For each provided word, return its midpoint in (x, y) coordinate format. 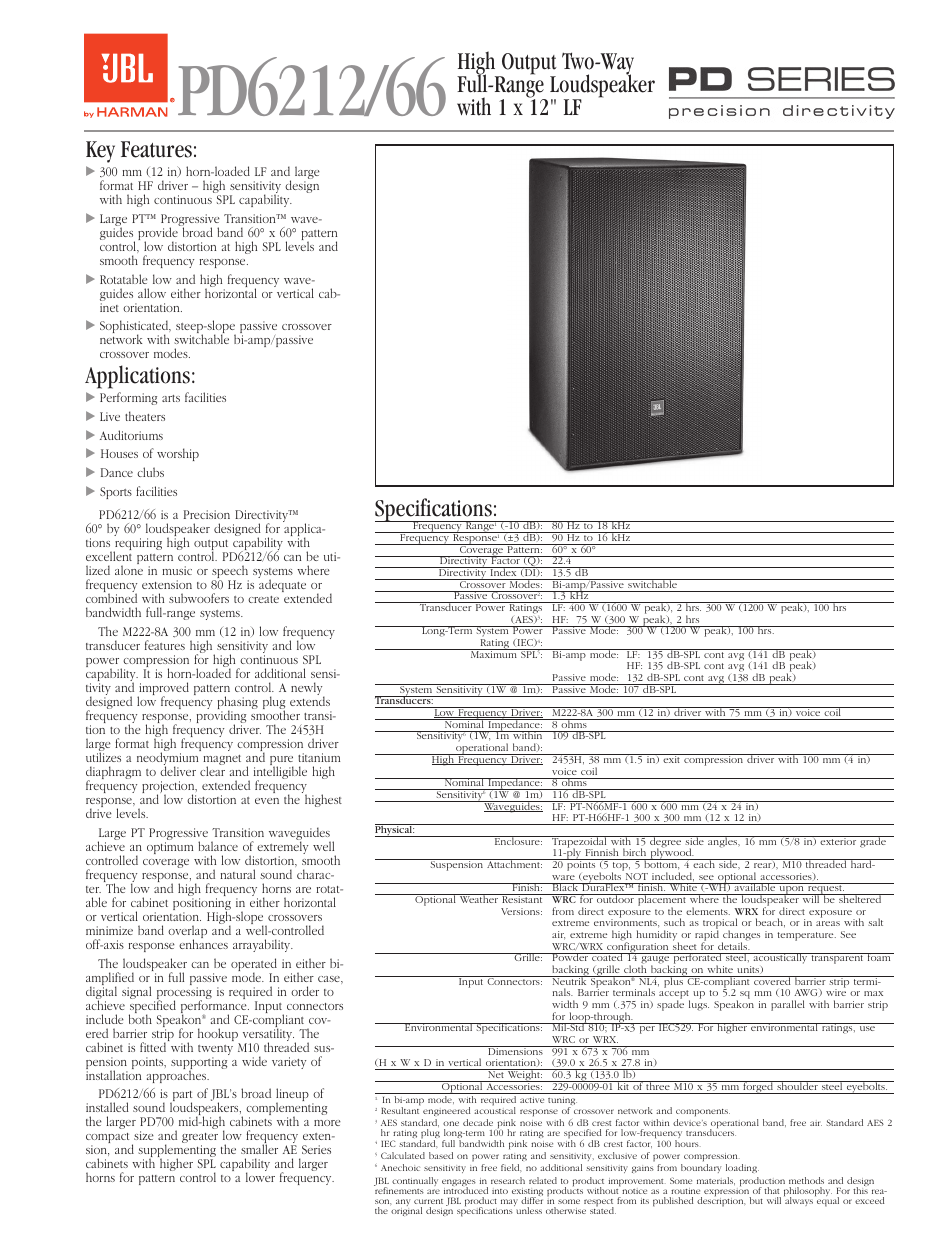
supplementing (177, 1152)
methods (806, 1180)
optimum (170, 848)
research (508, 1180)
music (177, 570)
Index (503, 571)
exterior (838, 840)
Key (100, 152)
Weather (479, 898)
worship (178, 454)
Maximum (493, 653)
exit (672, 758)
